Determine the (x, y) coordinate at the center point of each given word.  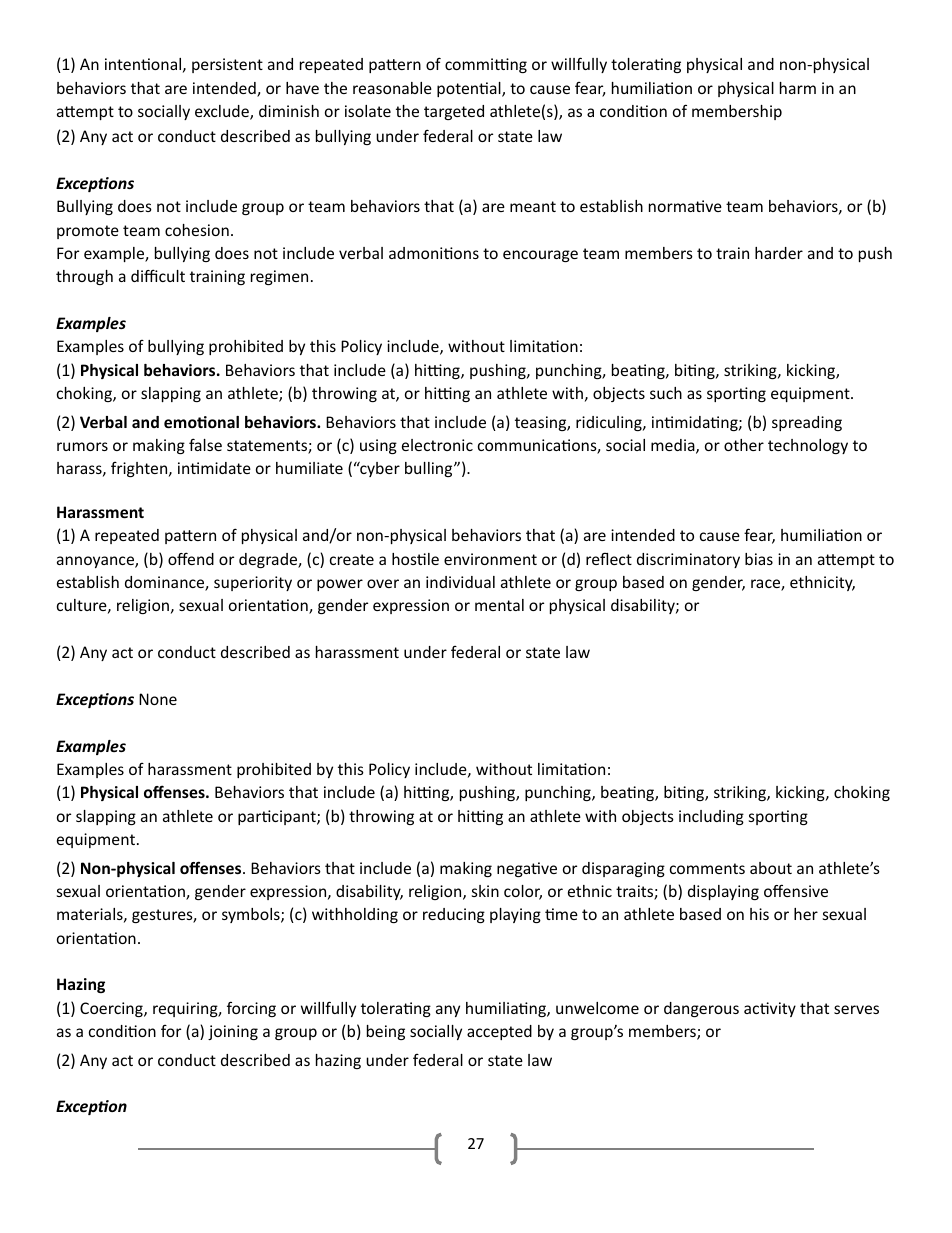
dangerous (701, 1009)
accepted (499, 1032)
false (205, 444)
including (711, 817)
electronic (437, 445)
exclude (223, 112)
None (158, 699)
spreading (807, 423)
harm (798, 88)
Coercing (112, 1009)
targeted (454, 112)
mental (499, 605)
